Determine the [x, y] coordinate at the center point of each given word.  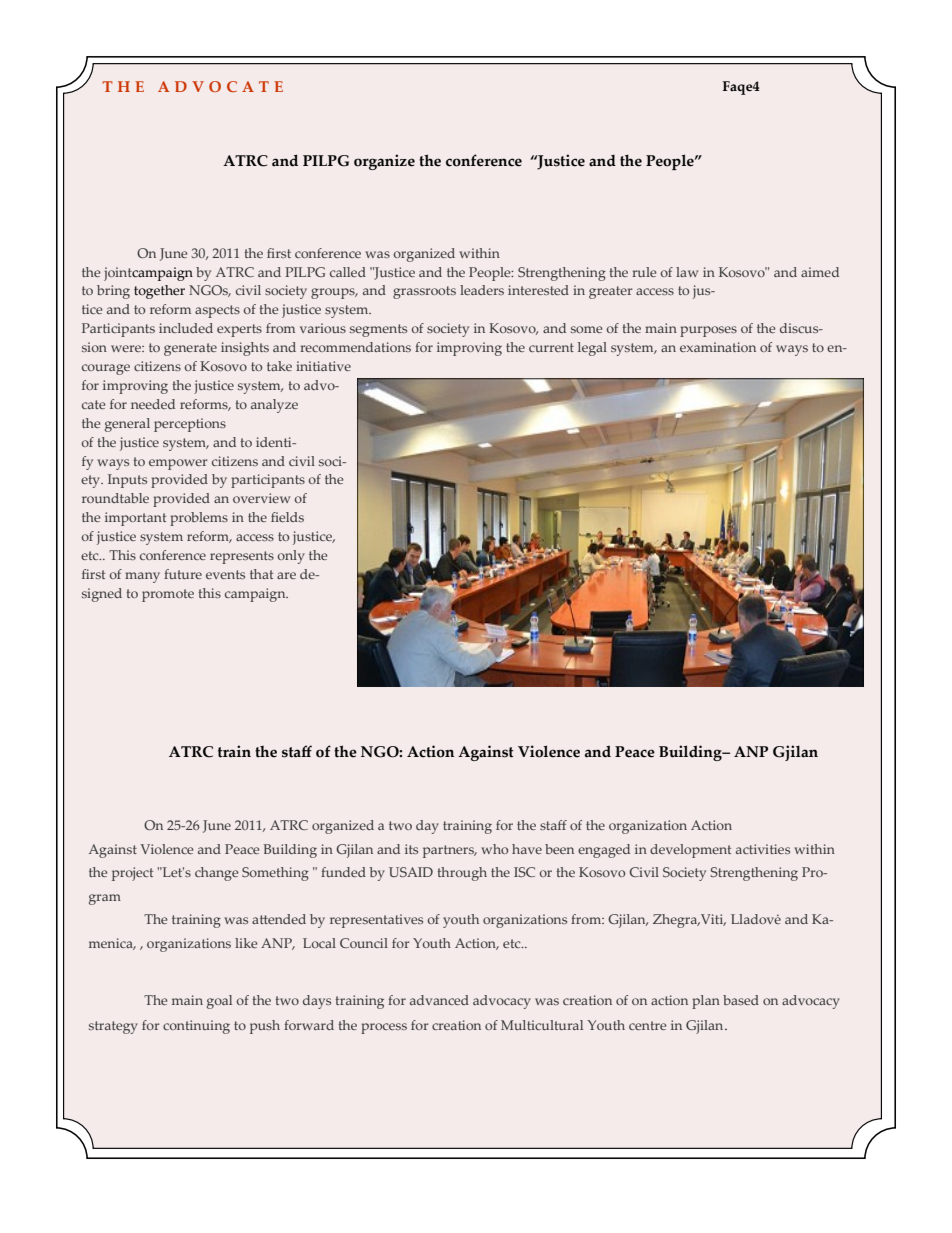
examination [718, 347]
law [687, 272]
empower [178, 464]
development [690, 851]
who [494, 849]
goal [219, 1002]
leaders [482, 290]
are [286, 575]
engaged [604, 851]
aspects [217, 311]
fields [287, 517]
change [216, 874]
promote [168, 595]
